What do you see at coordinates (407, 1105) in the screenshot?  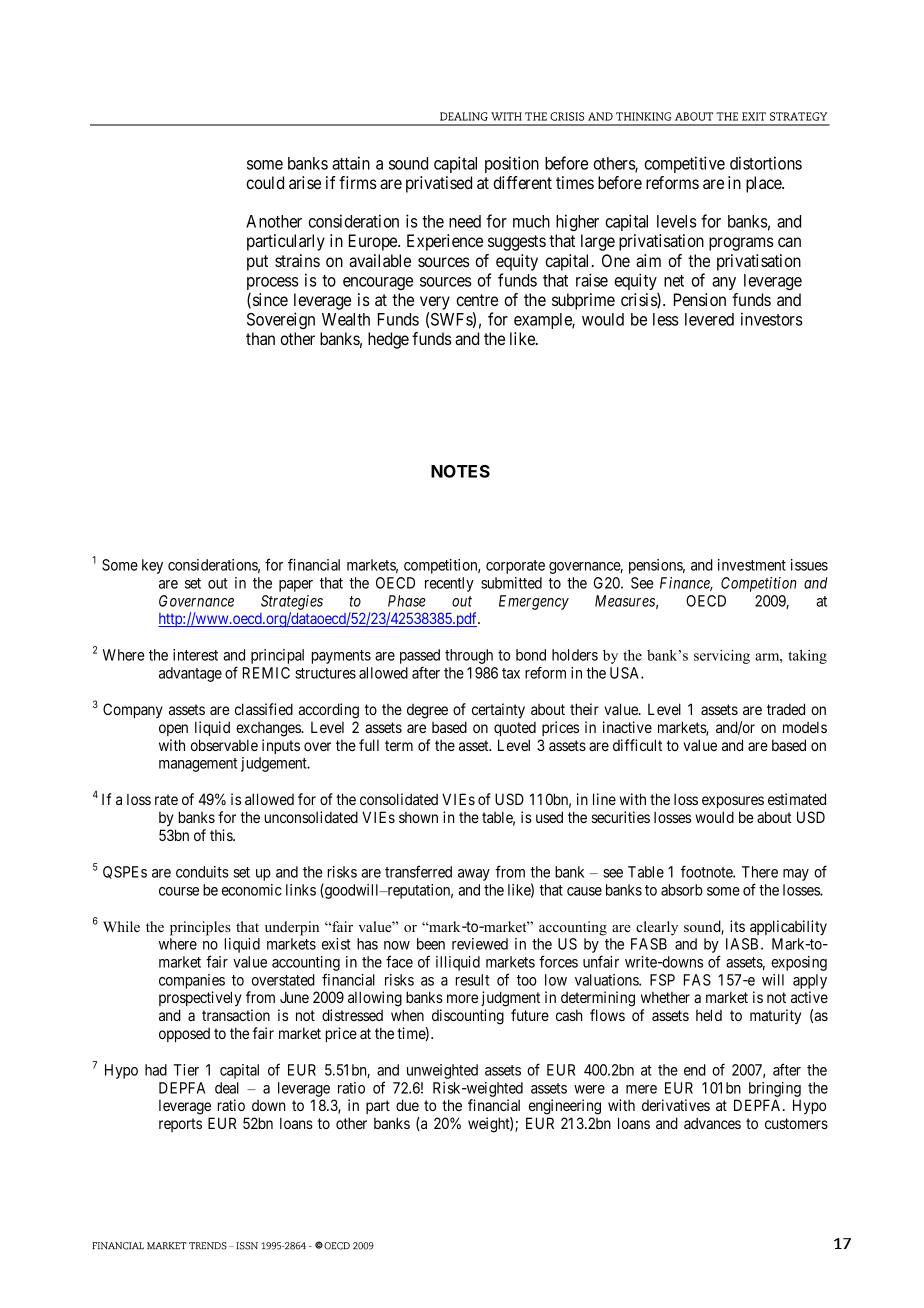 I see `due` at bounding box center [407, 1105].
